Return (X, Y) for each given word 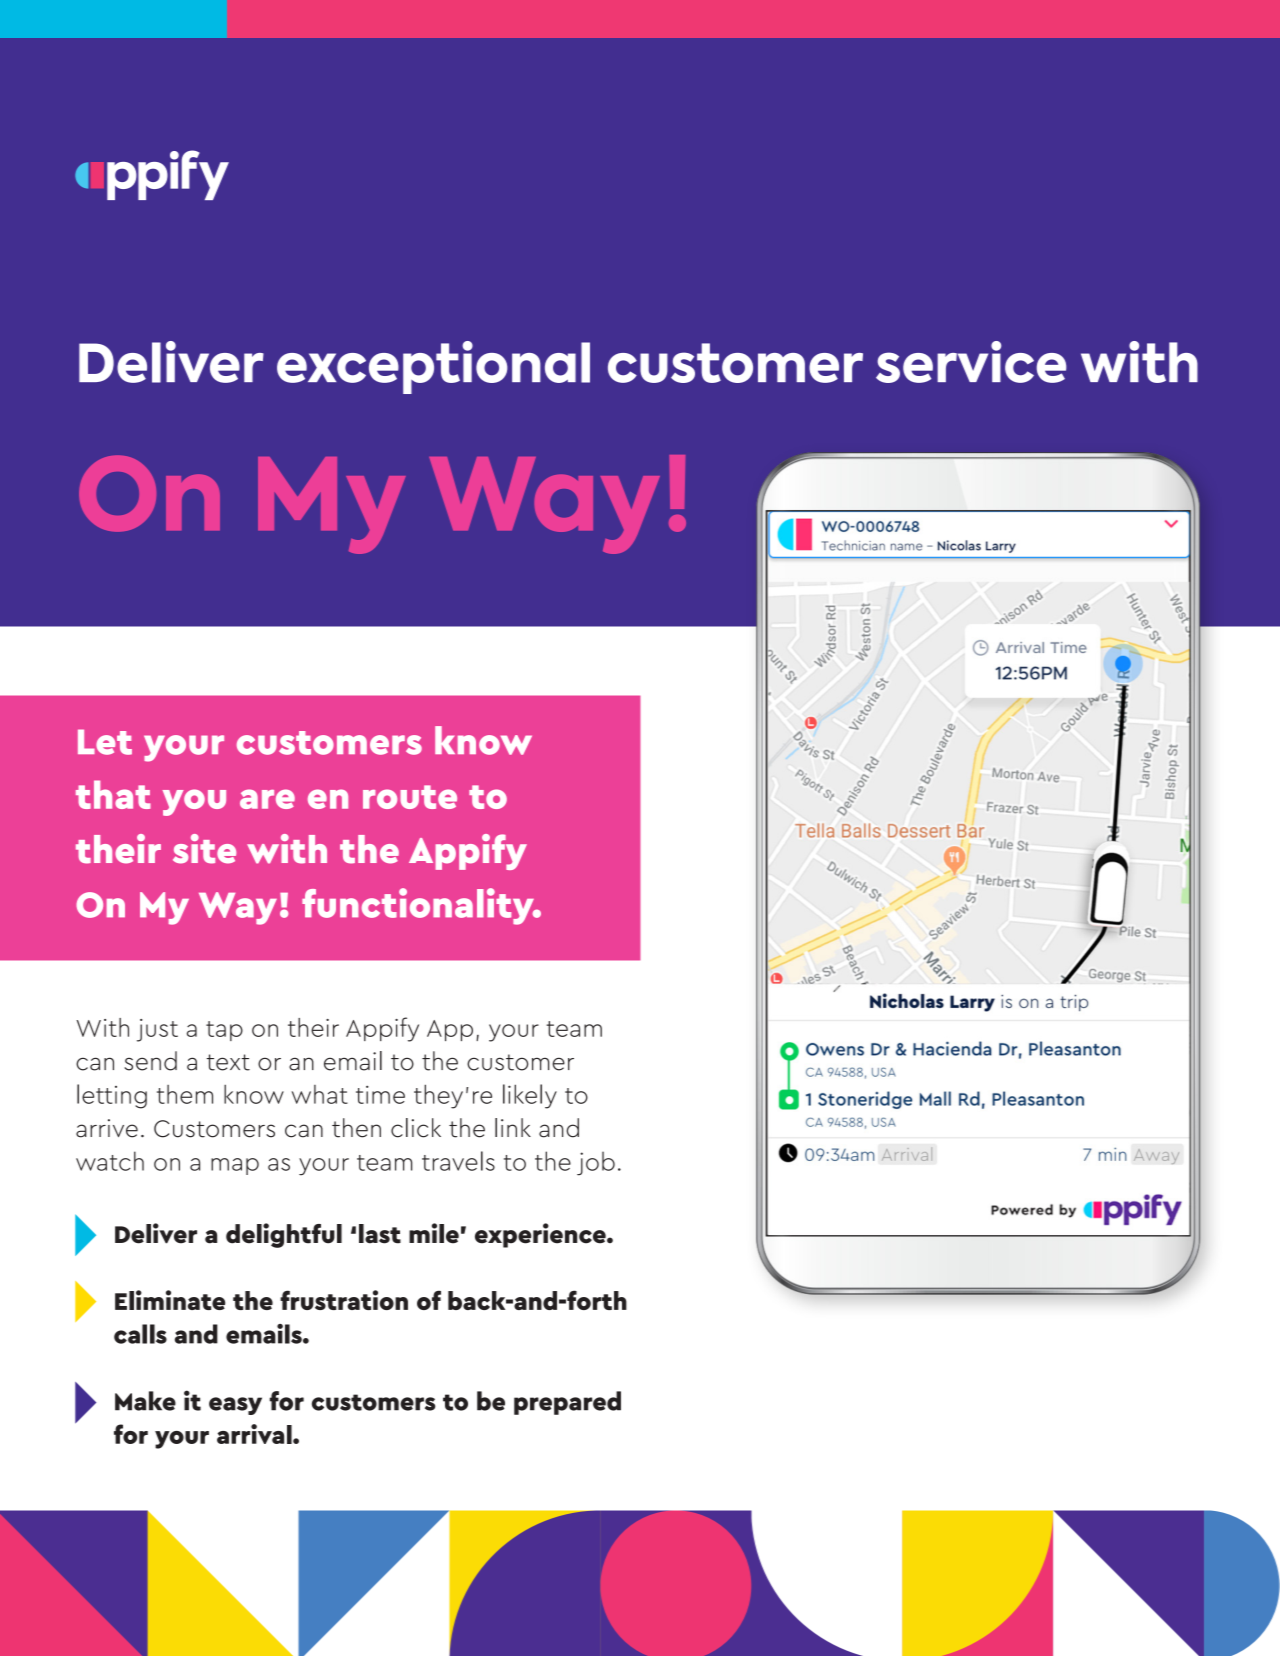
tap (224, 1031)
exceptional (433, 367)
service (971, 362)
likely (530, 1096)
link (513, 1127)
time (380, 1094)
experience (541, 1235)
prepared (567, 1403)
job (596, 1163)
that (113, 794)
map (235, 1166)
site (204, 849)
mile (434, 1233)
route (410, 797)
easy (235, 1406)
